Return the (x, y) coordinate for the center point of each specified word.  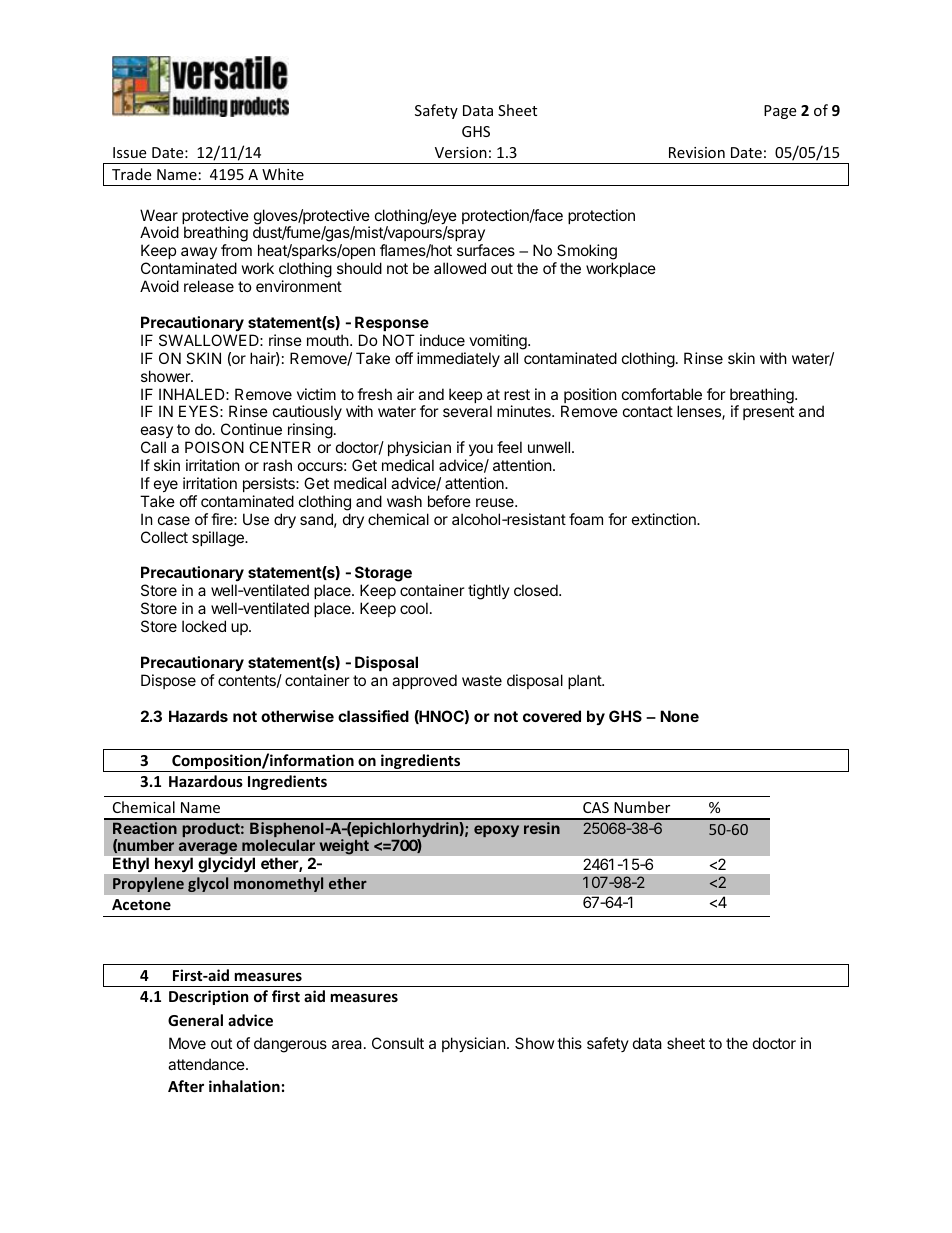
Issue (129, 152)
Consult (398, 1043)
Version (461, 152)
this (569, 1043)
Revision (697, 152)
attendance (207, 1064)
